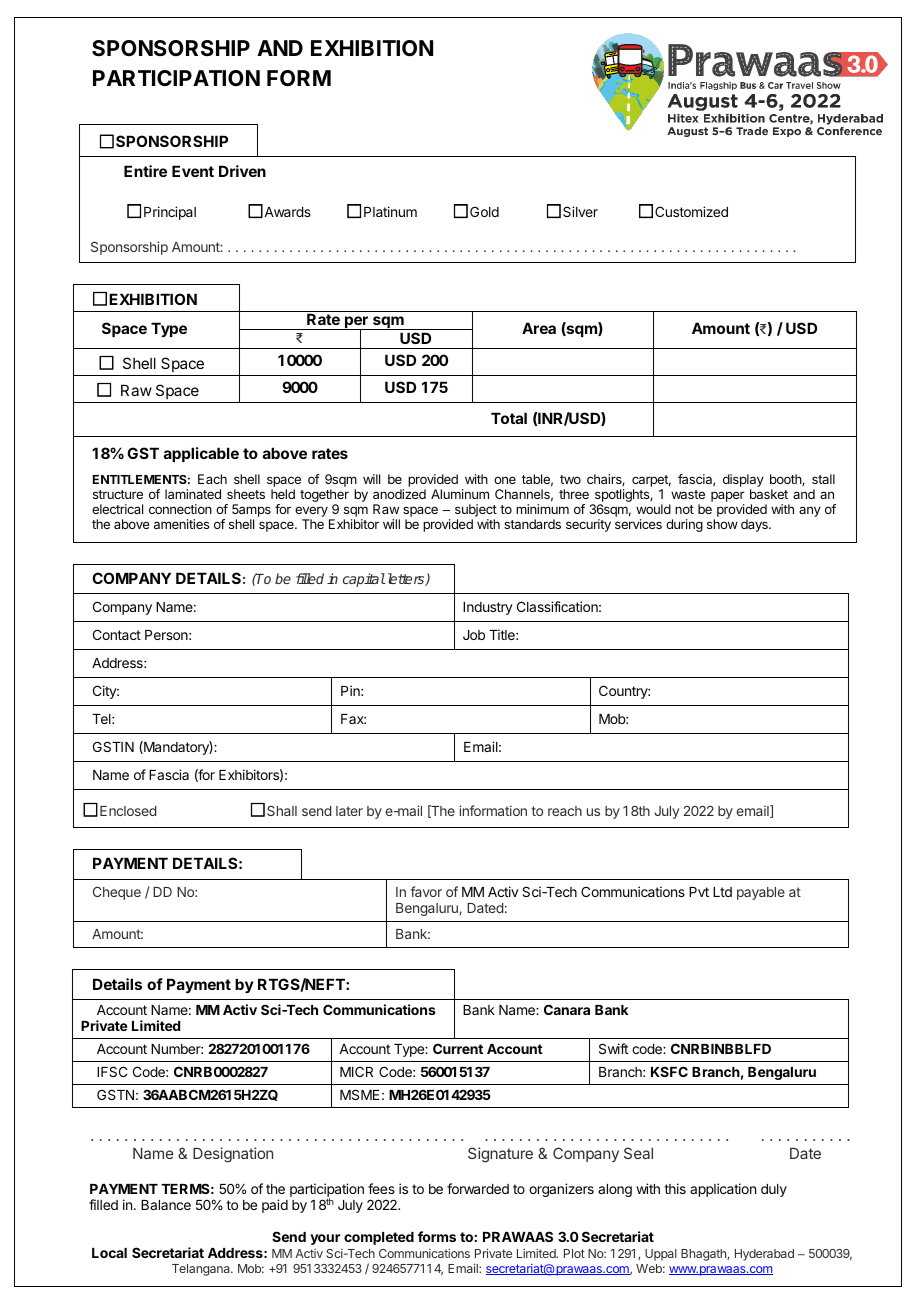 The width and height of the document is (924, 1305). Describe the element at coordinates (476, 512) in the document. I see `subject` at that location.
